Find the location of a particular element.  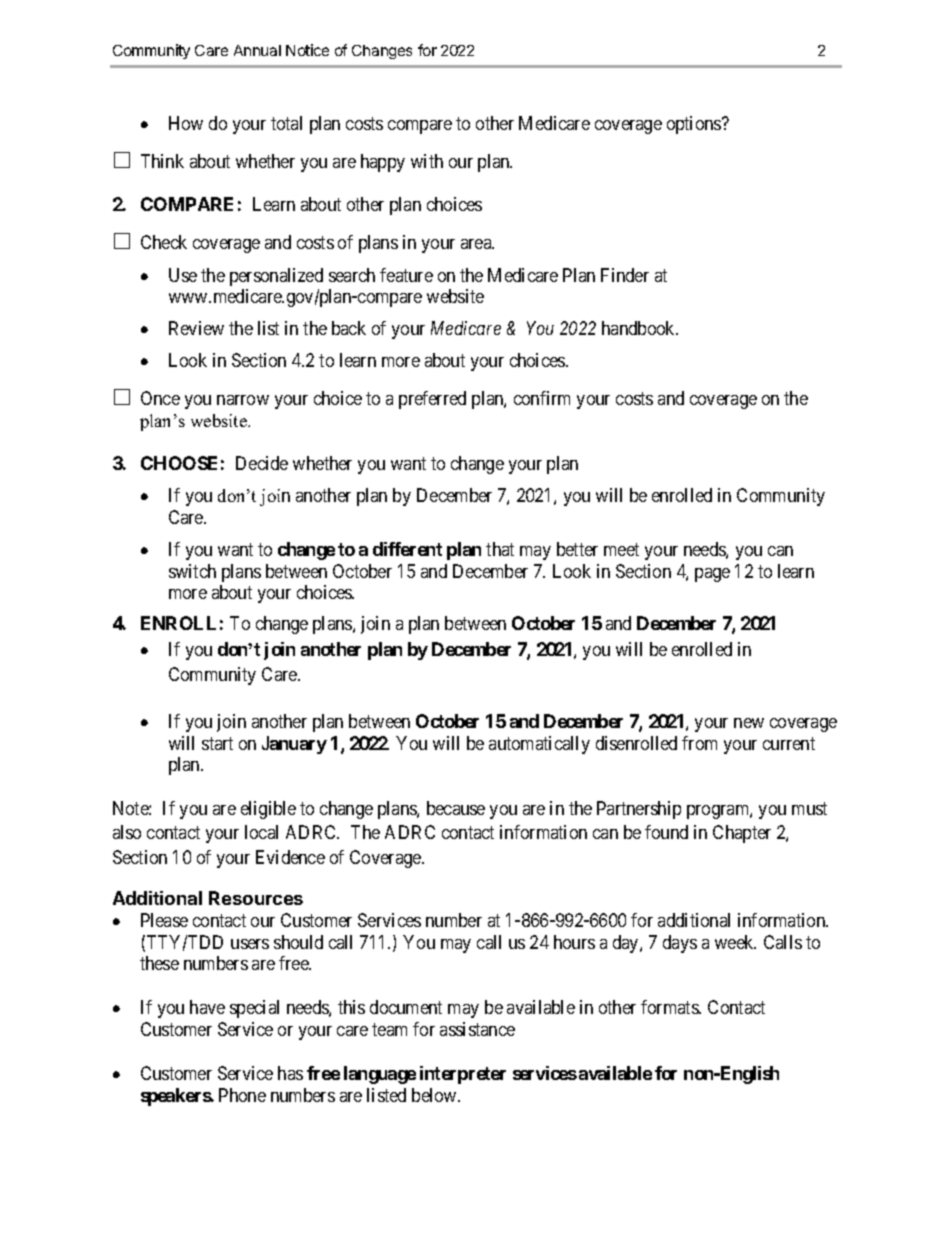

different is located at coordinates (407, 549).
